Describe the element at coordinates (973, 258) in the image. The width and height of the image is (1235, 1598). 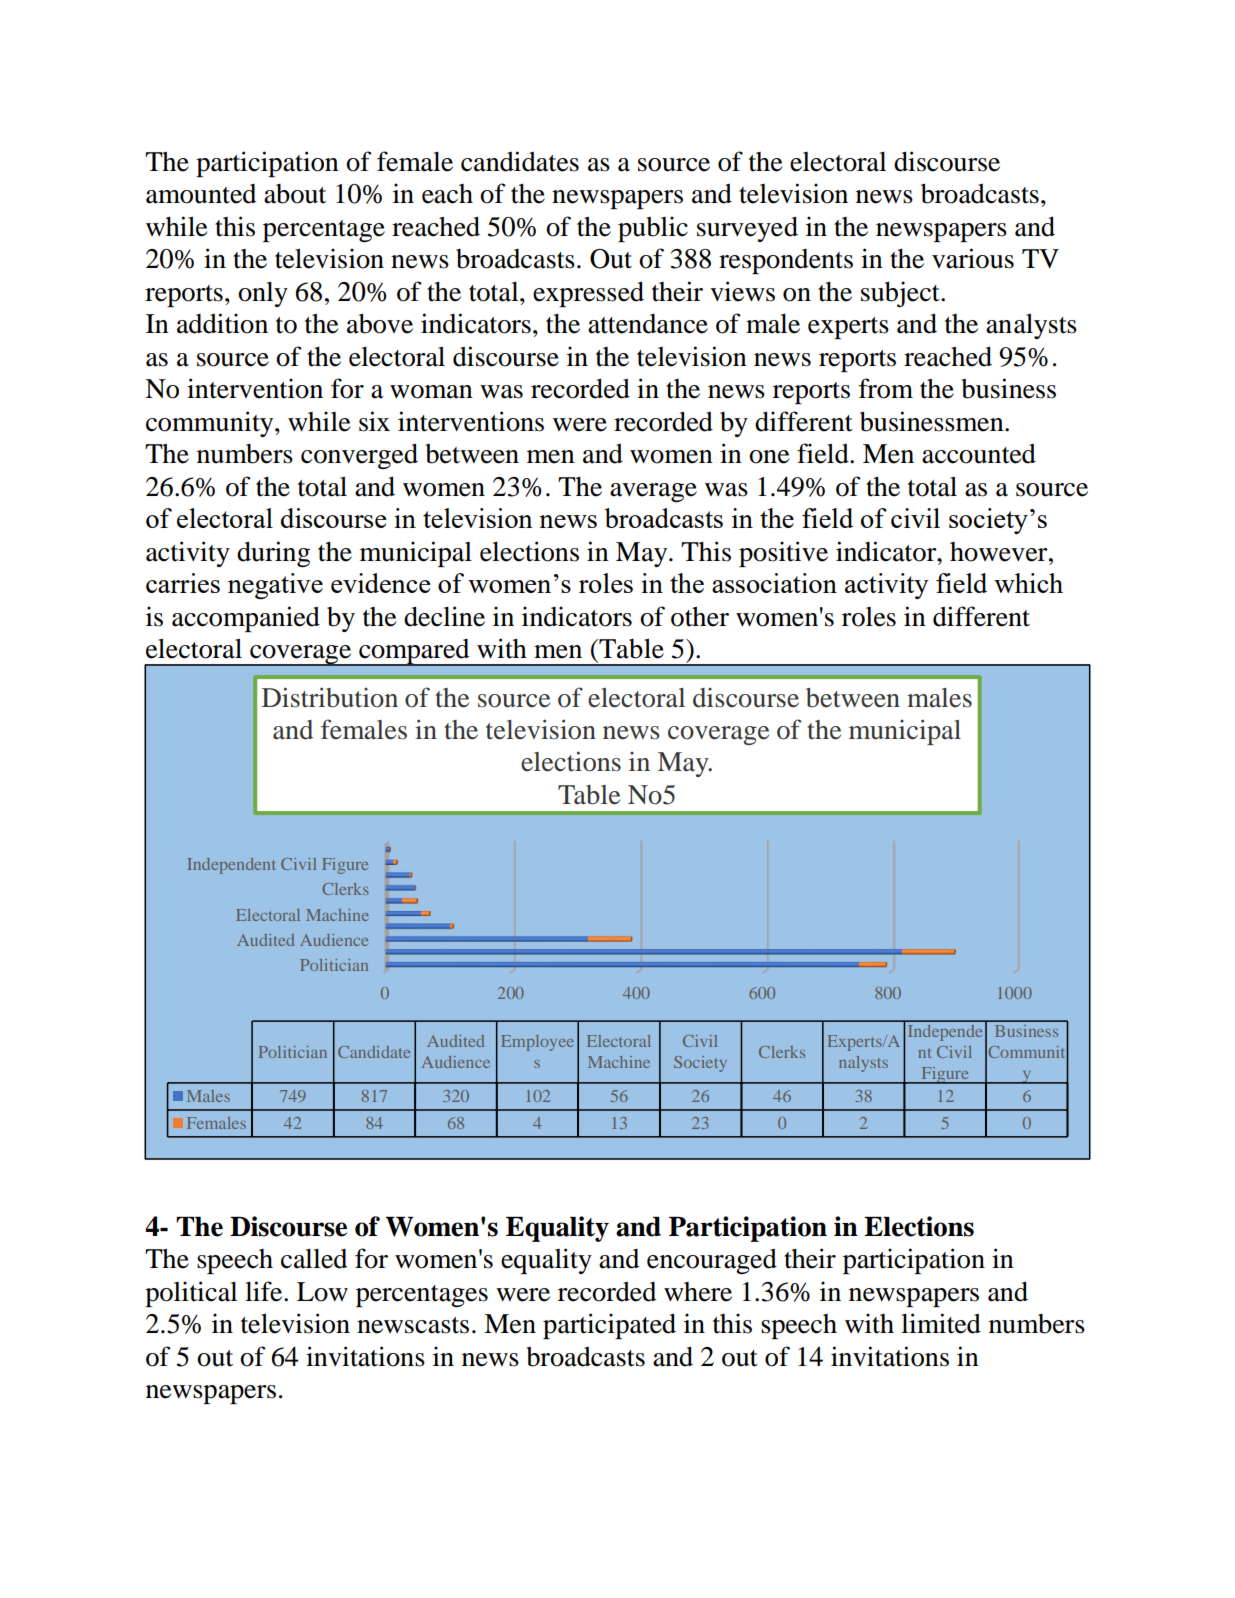
I see `various` at that location.
